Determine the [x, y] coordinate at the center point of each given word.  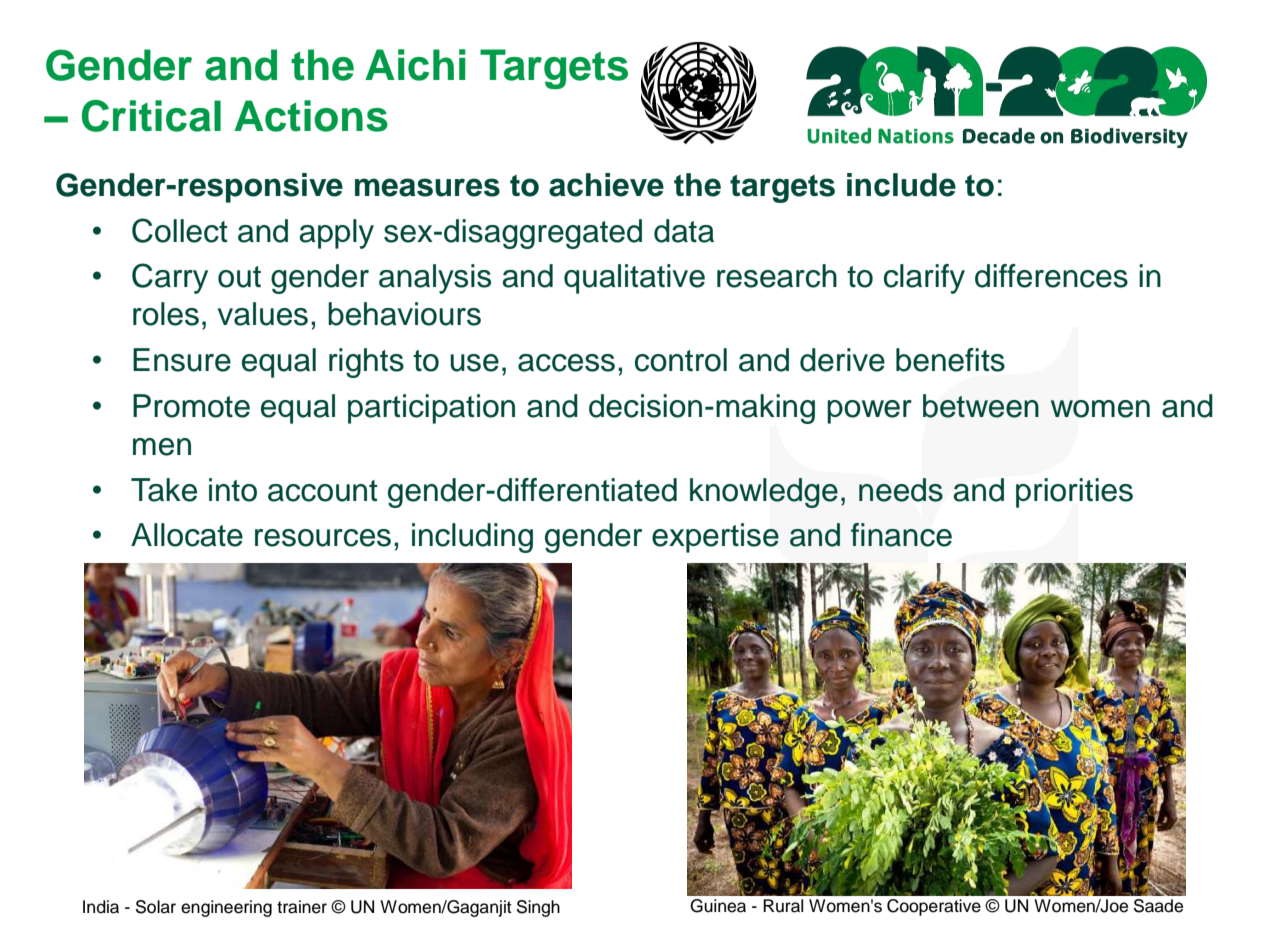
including [472, 538]
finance [901, 535]
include [901, 185]
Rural [783, 906]
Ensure [182, 360]
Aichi [415, 65]
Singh [538, 908]
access [566, 363]
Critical [151, 116]
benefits [950, 360]
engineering [226, 908]
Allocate [187, 535]
